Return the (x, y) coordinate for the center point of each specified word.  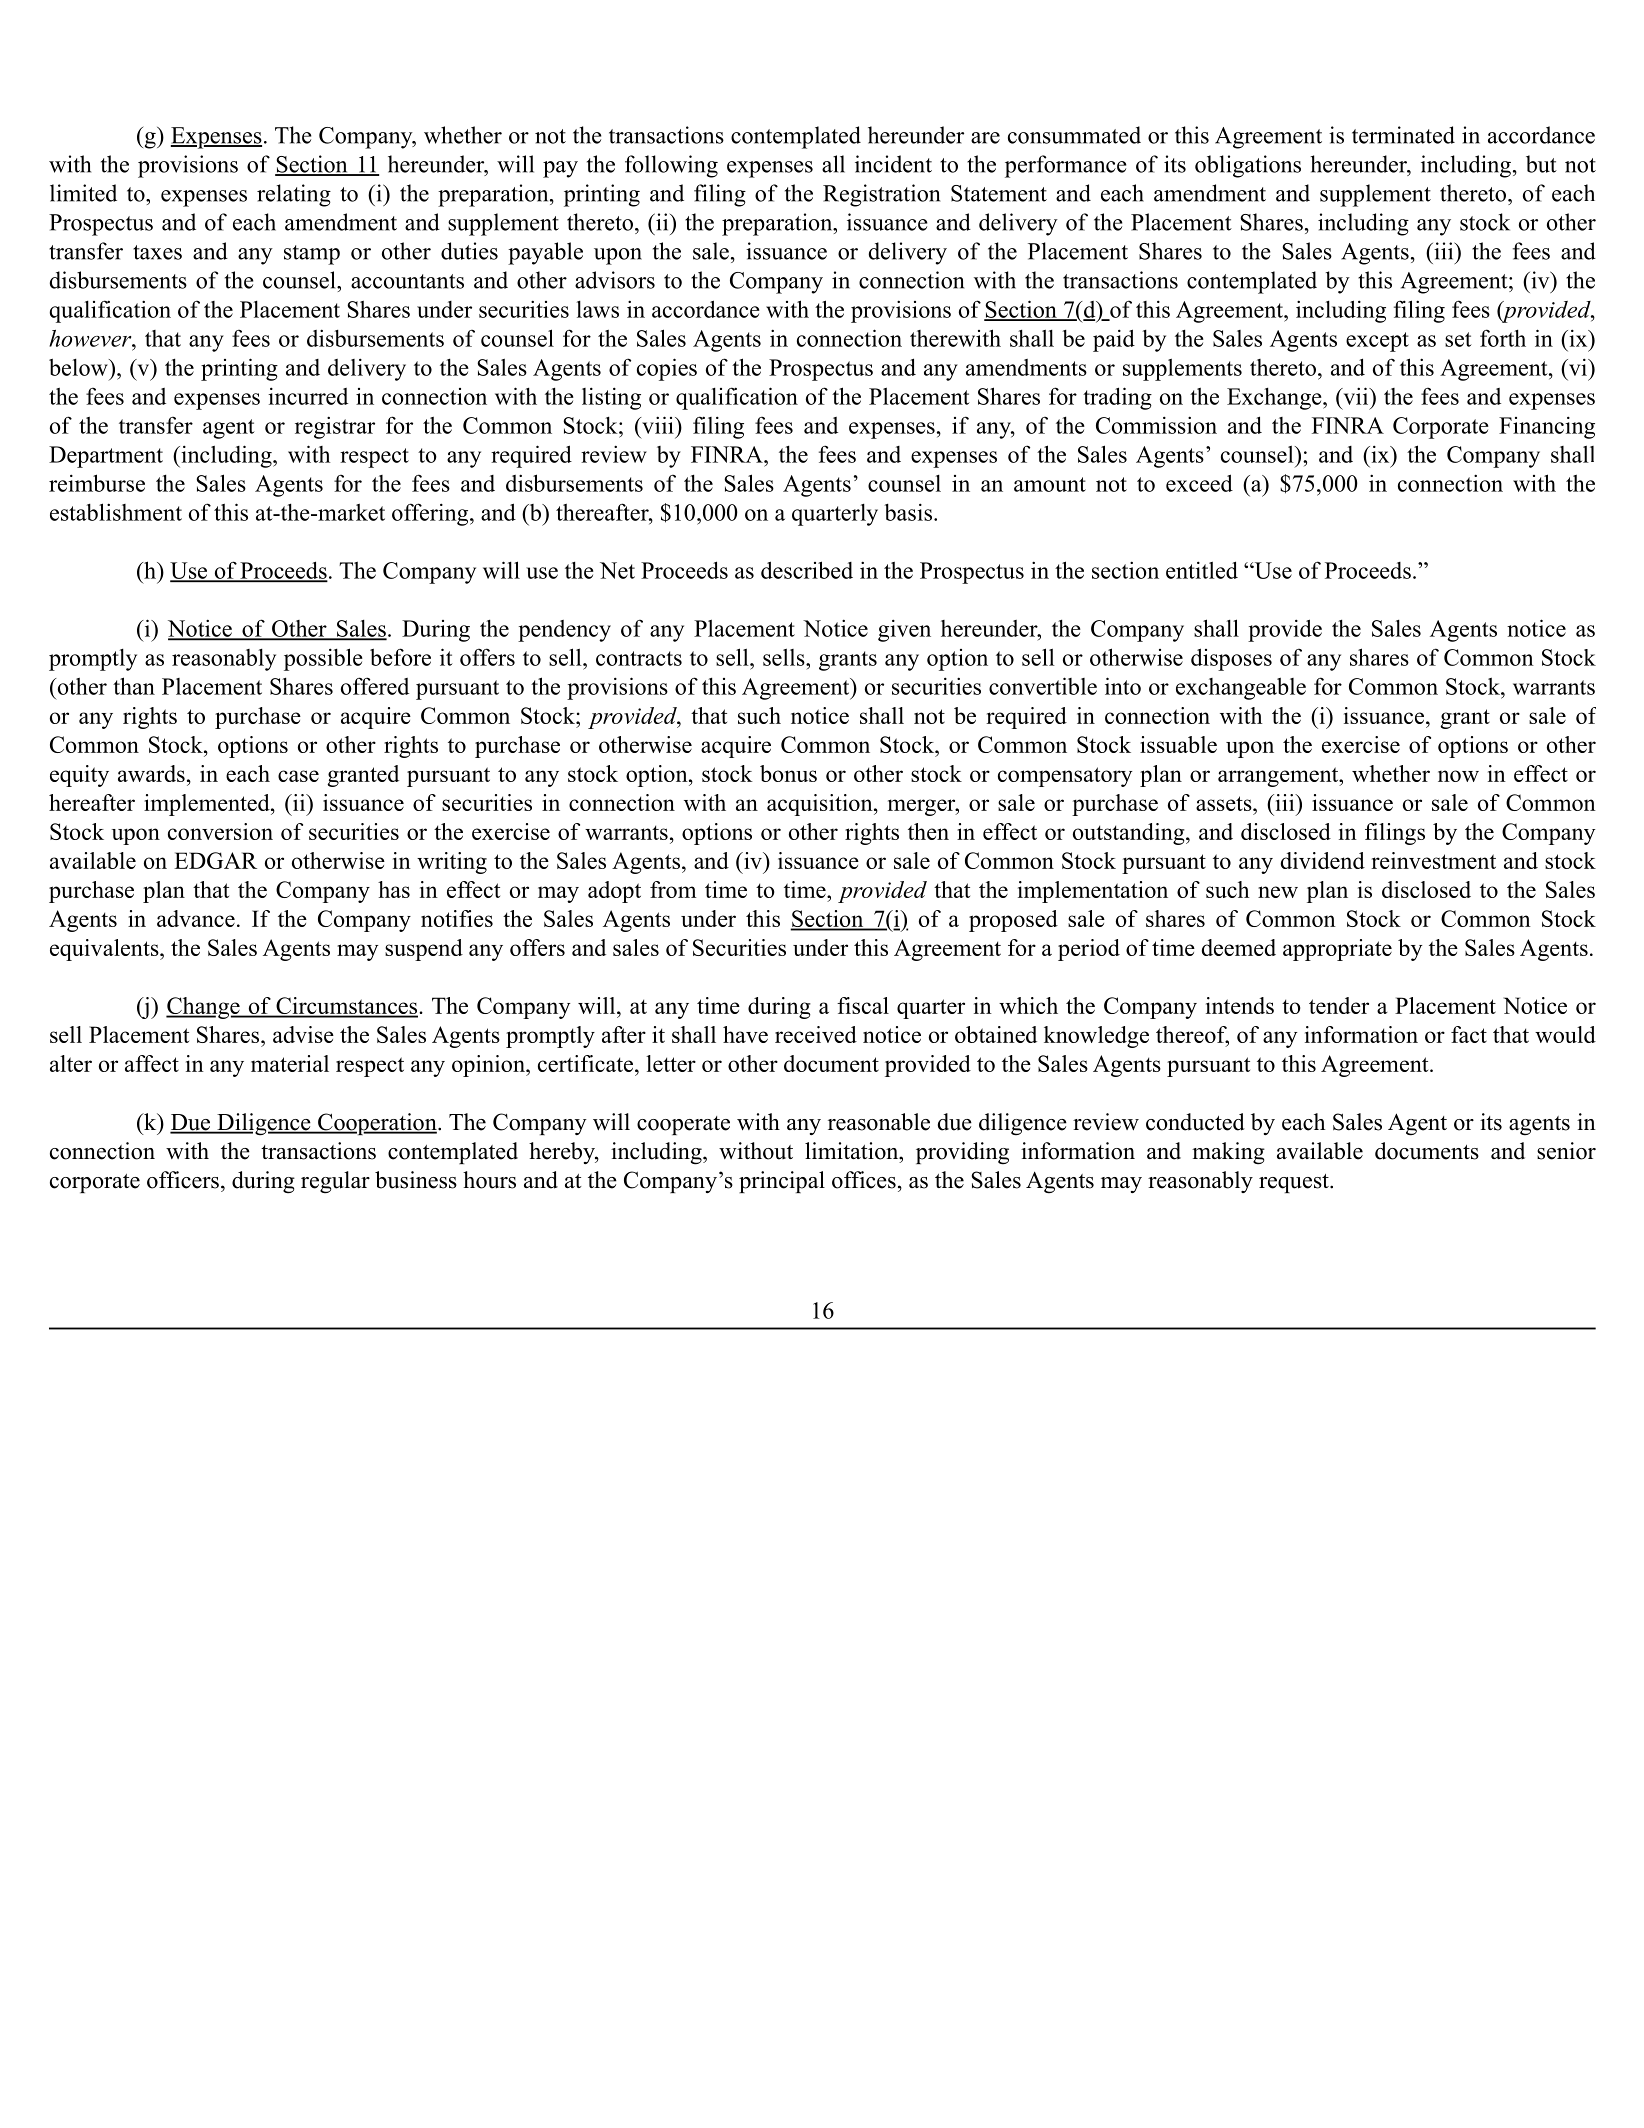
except (1377, 342)
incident (893, 164)
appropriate (1337, 950)
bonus (788, 773)
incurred (308, 396)
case (298, 776)
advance (196, 918)
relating (294, 195)
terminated (1403, 135)
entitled (1202, 570)
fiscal (863, 1005)
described (807, 570)
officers (183, 1180)
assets (1225, 803)
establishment (116, 512)
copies (667, 369)
